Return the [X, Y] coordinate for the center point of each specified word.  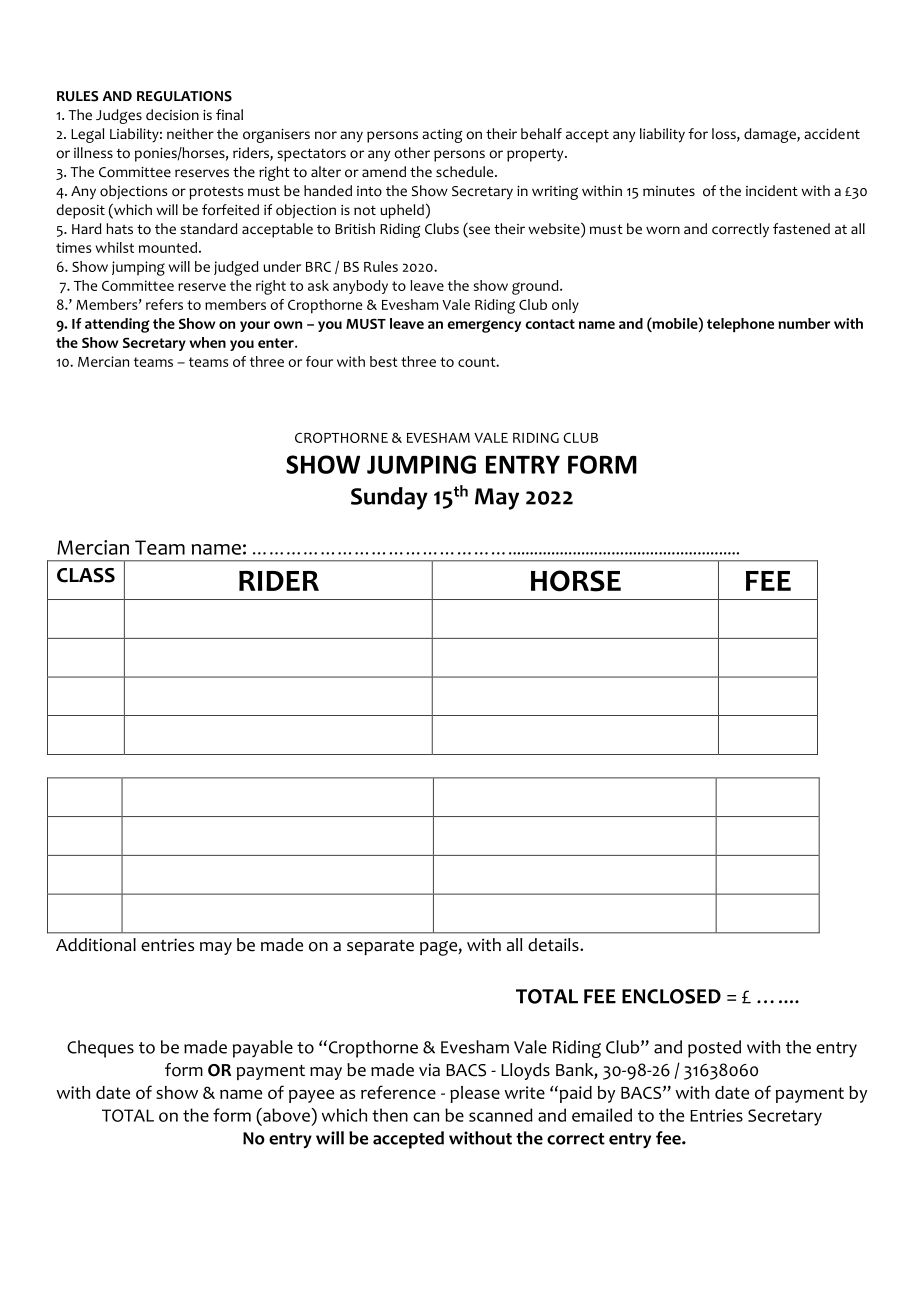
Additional [96, 945]
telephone [740, 325]
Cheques [100, 1049]
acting [442, 136]
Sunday [389, 498]
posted [714, 1049]
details [554, 945]
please [475, 1094]
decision [172, 115]
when [207, 342]
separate [380, 947]
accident [832, 133]
